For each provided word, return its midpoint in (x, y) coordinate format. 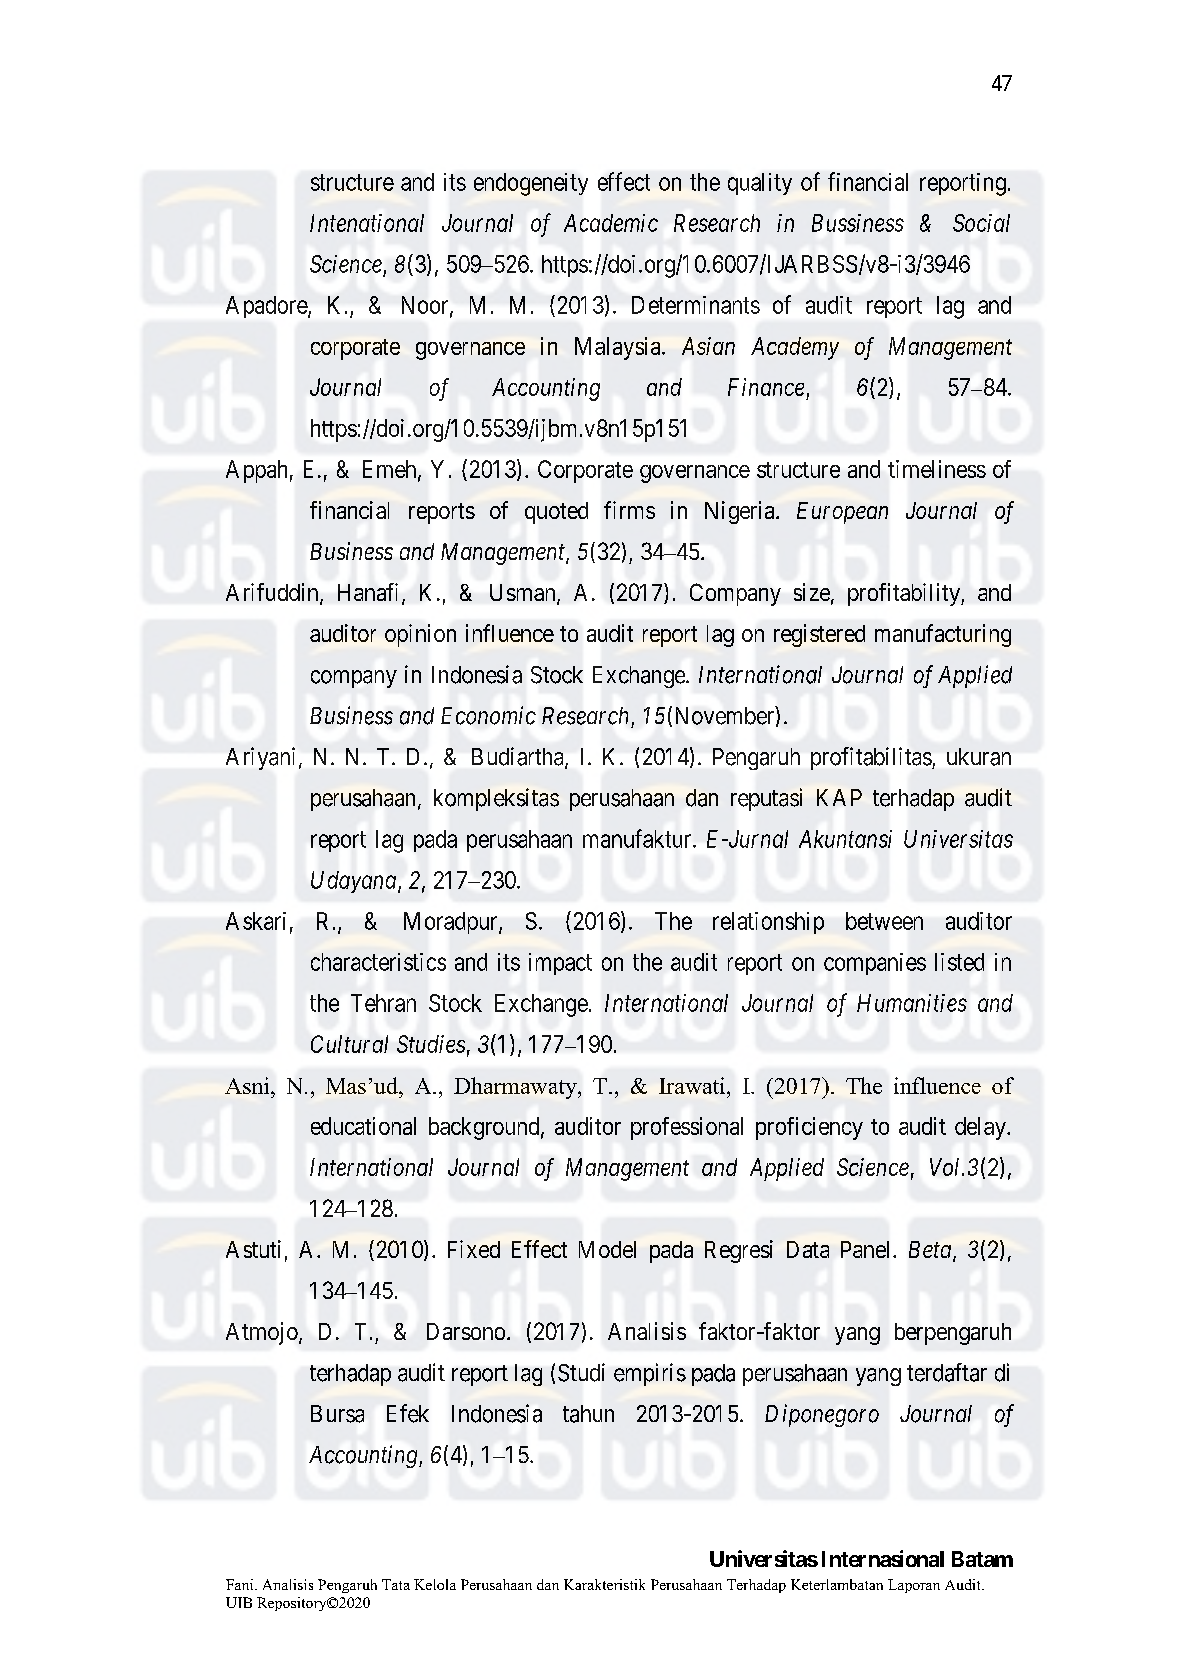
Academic (611, 223)
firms (629, 510)
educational (363, 1126)
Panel (867, 1249)
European (842, 513)
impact (560, 964)
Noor (426, 306)
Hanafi (370, 593)
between (884, 921)
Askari (256, 921)
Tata (396, 1584)
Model (607, 1249)
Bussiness (858, 223)
